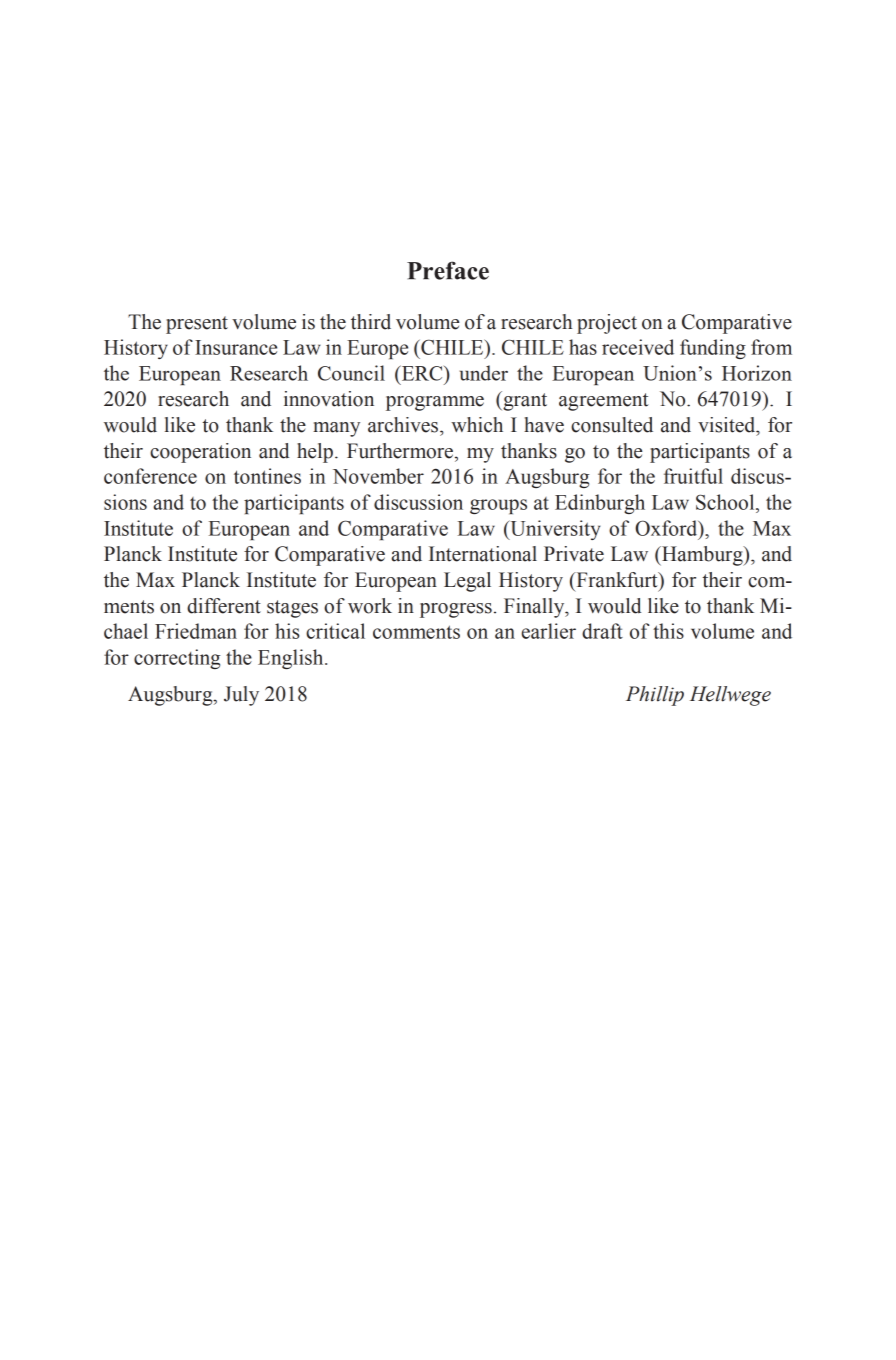 The height and width of the screenshot is (1360, 896). I want to click on July, so click(241, 696).
